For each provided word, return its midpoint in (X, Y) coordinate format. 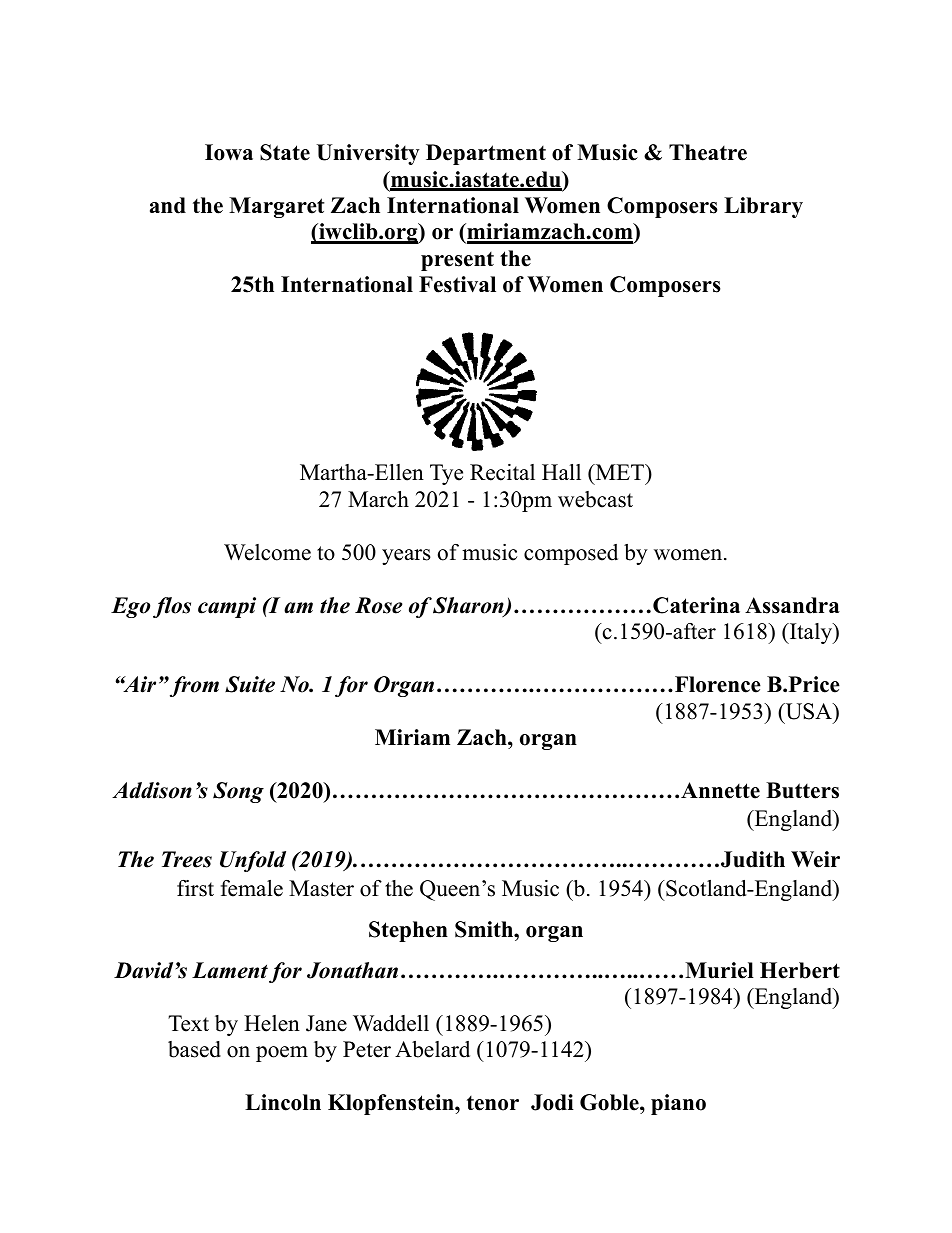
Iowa (229, 152)
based (194, 1049)
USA (808, 711)
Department (486, 154)
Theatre (708, 152)
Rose (379, 605)
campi (227, 607)
